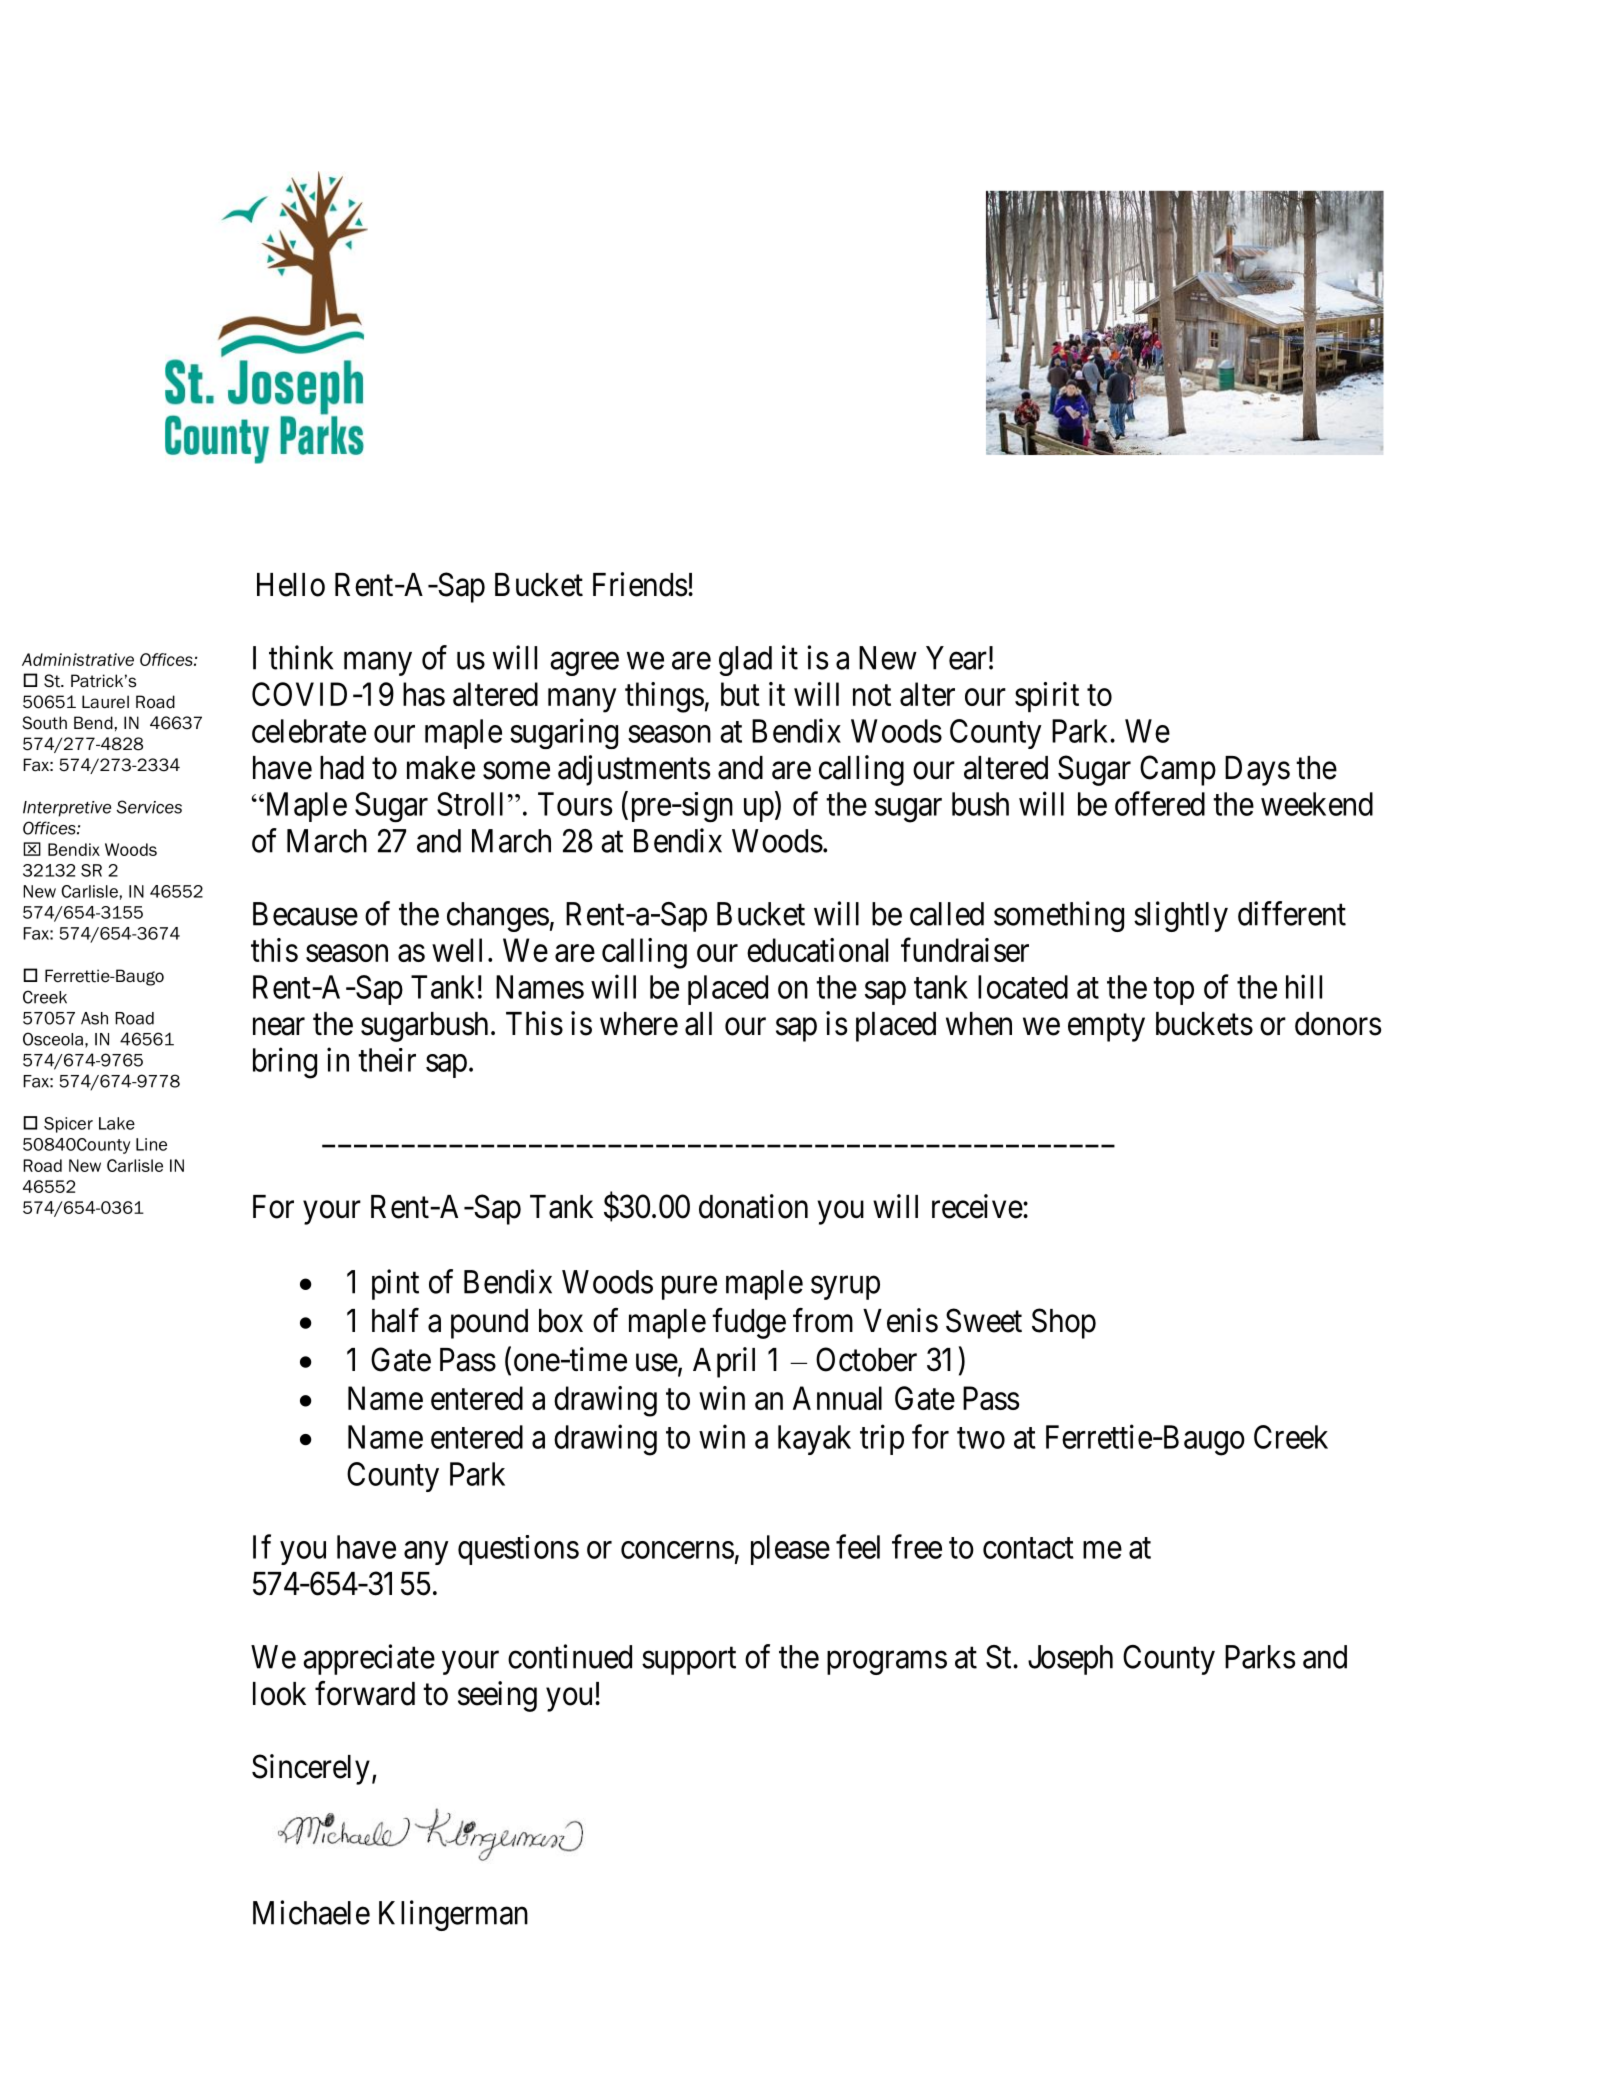  I want to click on glad, so click(745, 661).
